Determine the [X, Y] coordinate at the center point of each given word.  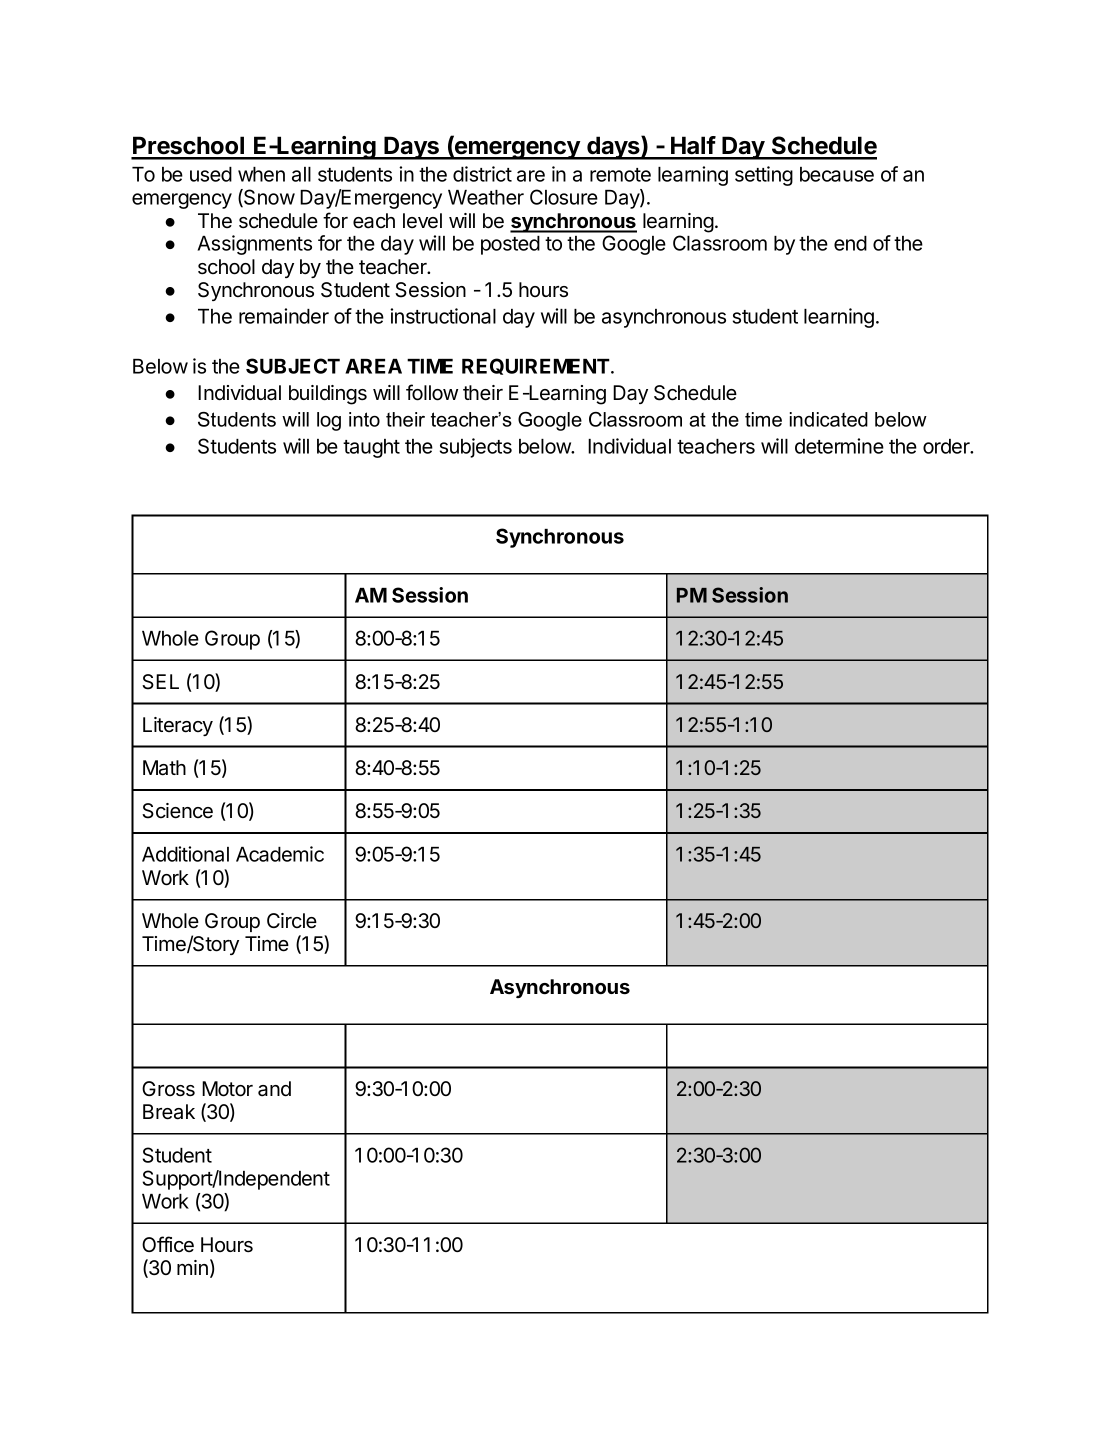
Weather [486, 197]
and [274, 1089]
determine [839, 446]
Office [168, 1244]
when [261, 174]
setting [764, 176]
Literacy [178, 726]
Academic [280, 854]
